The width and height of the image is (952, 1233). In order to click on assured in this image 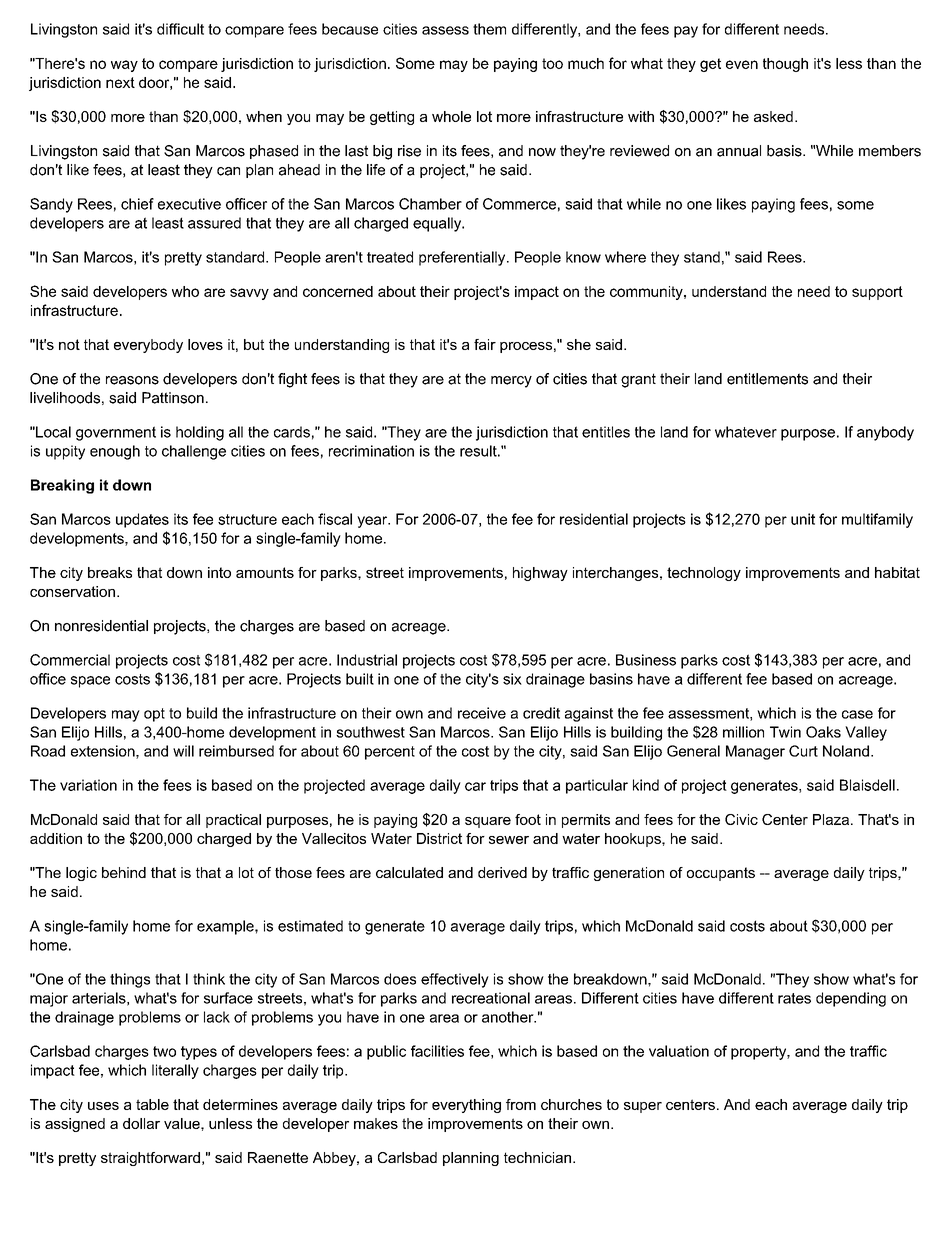, I will do `click(214, 223)`.
